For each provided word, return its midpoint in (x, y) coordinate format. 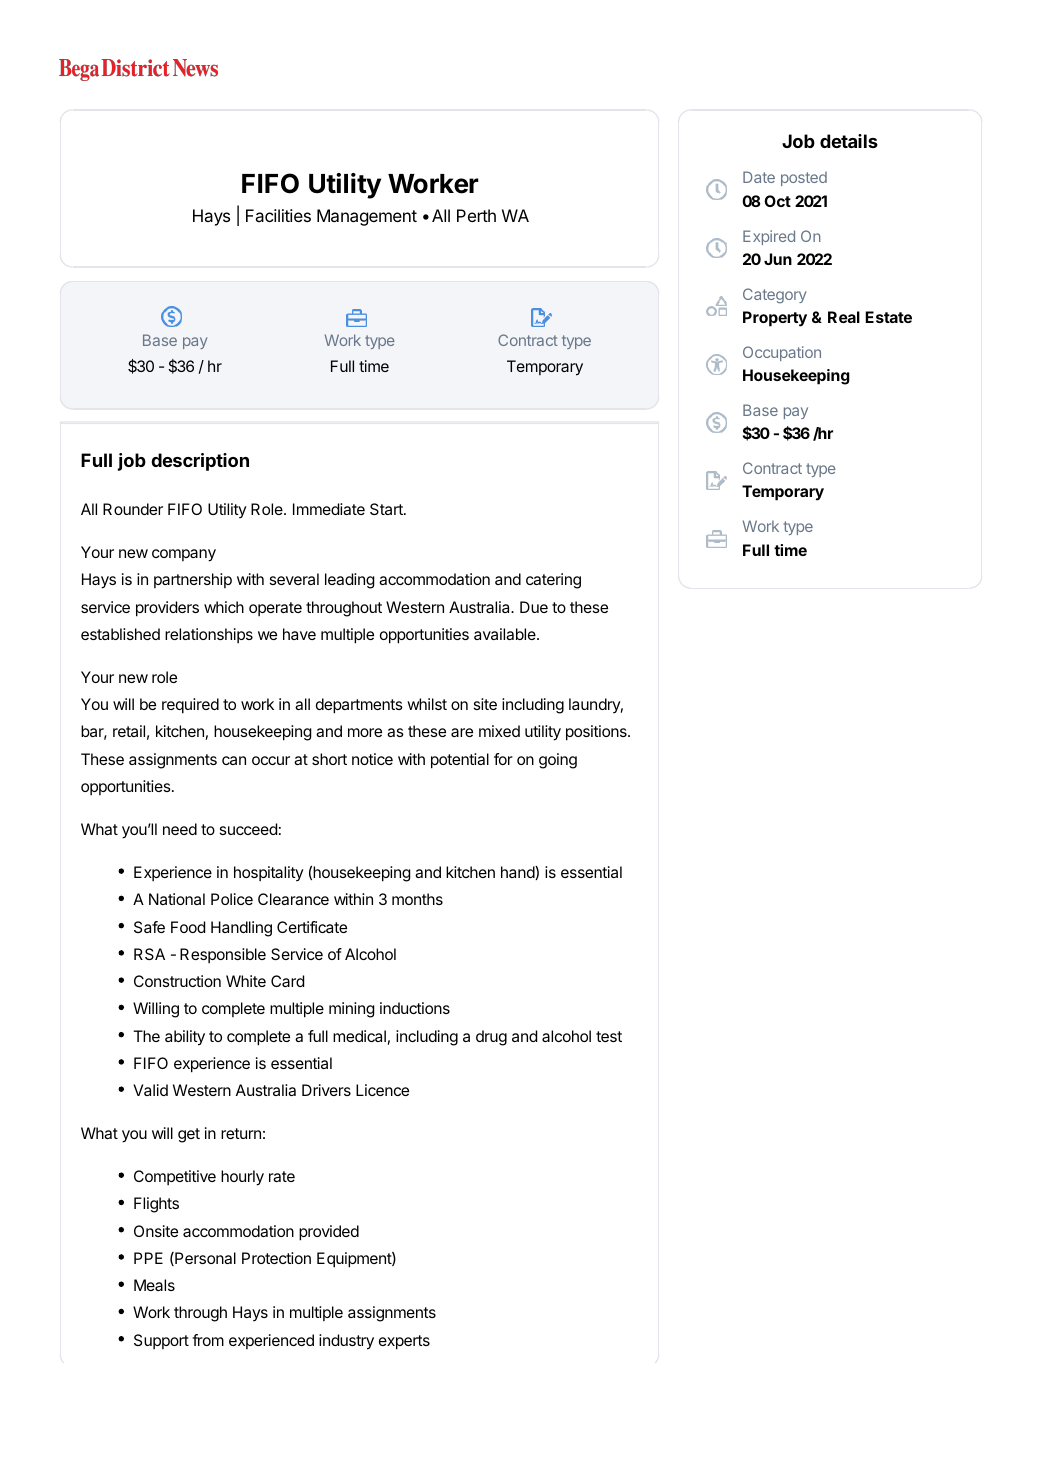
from (208, 1340)
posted (804, 179)
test (609, 1036)
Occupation (782, 353)
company (184, 555)
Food (188, 927)
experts (404, 1342)
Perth (476, 215)
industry (346, 1342)
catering (553, 581)
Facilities (278, 215)
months (417, 899)
